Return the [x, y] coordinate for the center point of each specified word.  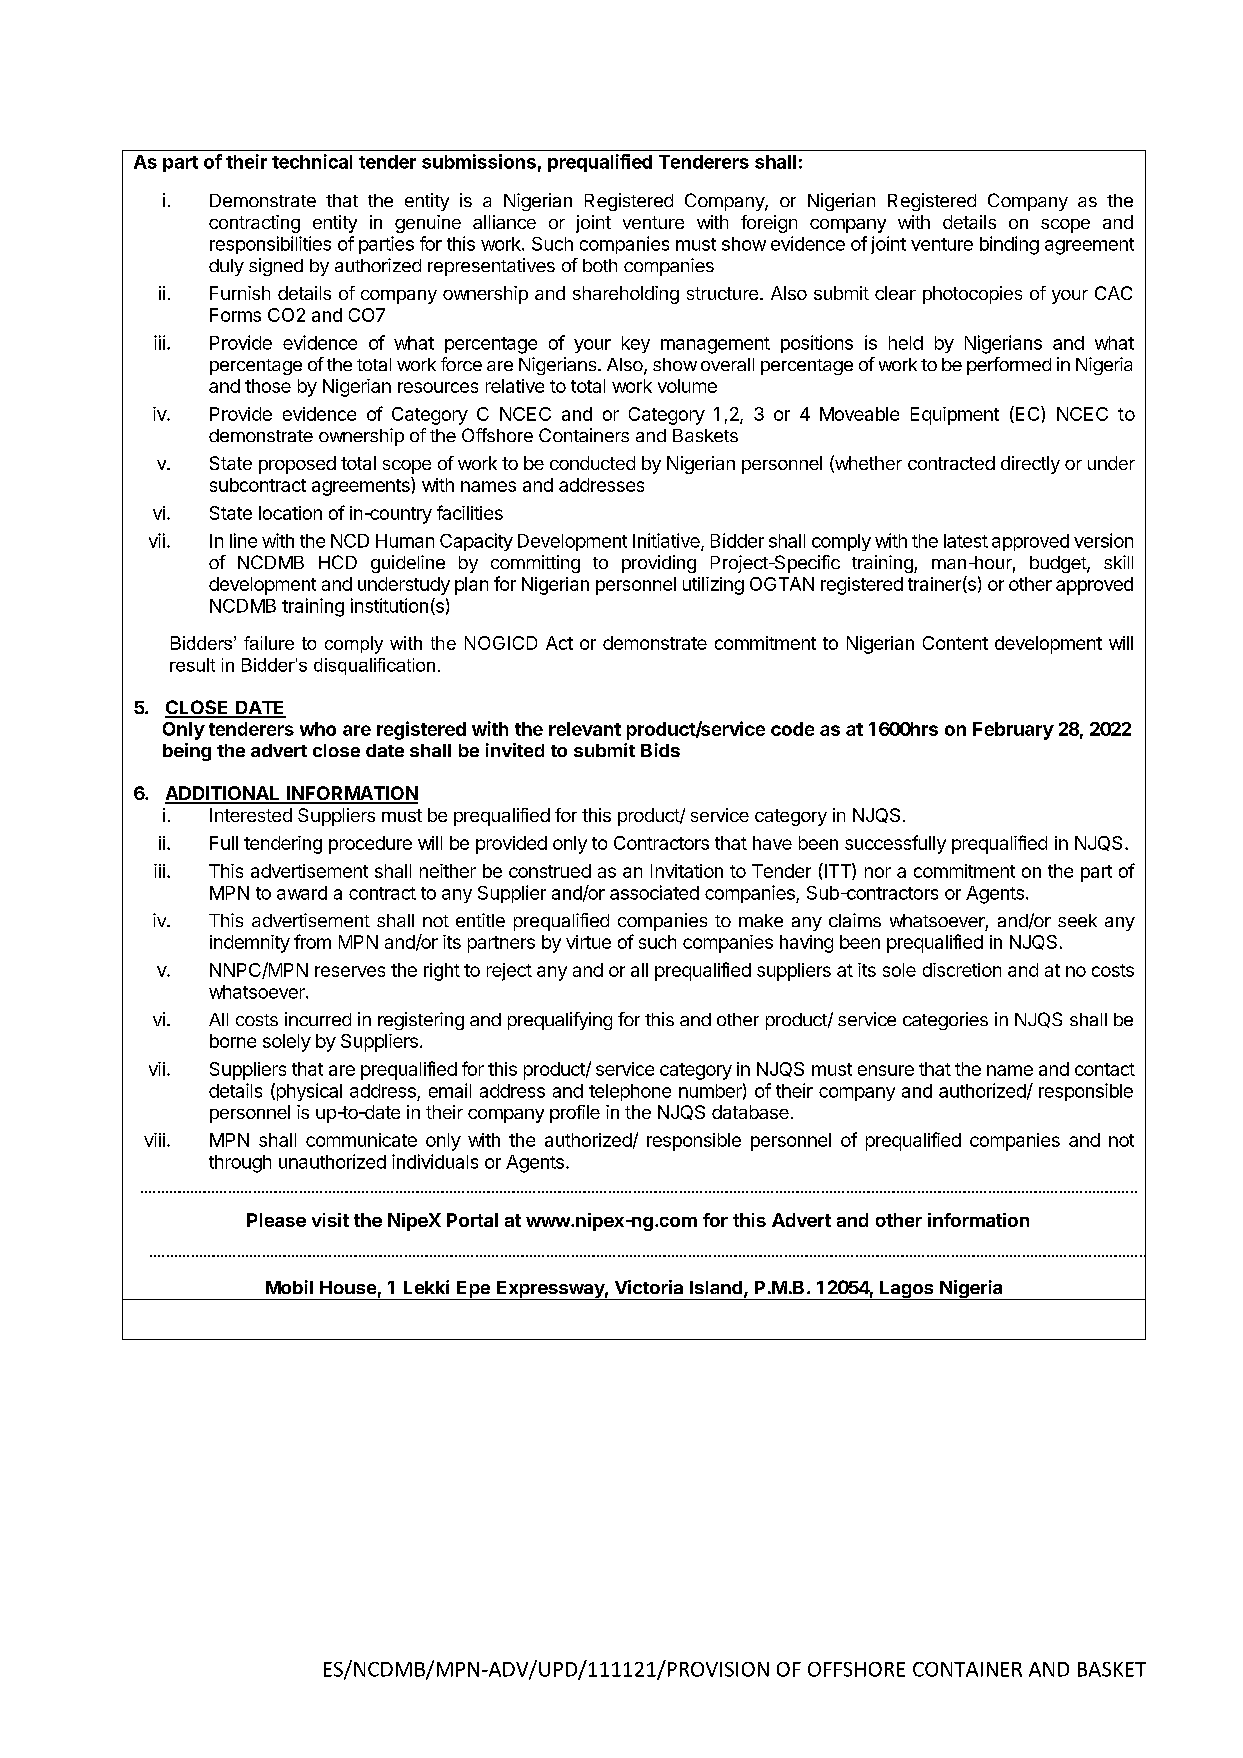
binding [1009, 245]
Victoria [649, 1287]
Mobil [289, 1287]
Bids [660, 750]
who [318, 729]
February [1013, 731]
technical [312, 161]
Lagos [907, 1290]
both [600, 265]
